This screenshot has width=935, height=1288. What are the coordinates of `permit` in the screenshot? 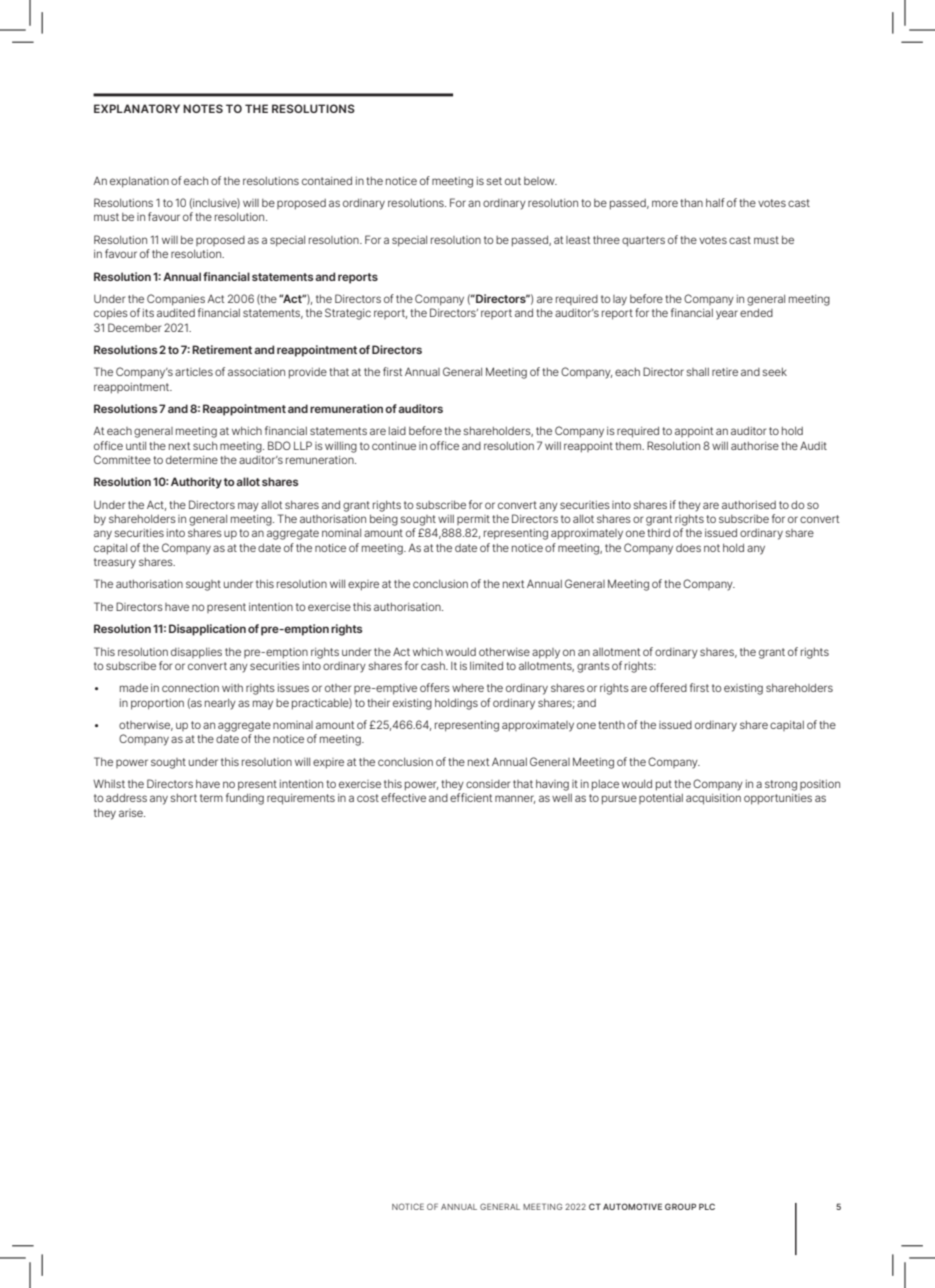 It's located at (473, 520).
